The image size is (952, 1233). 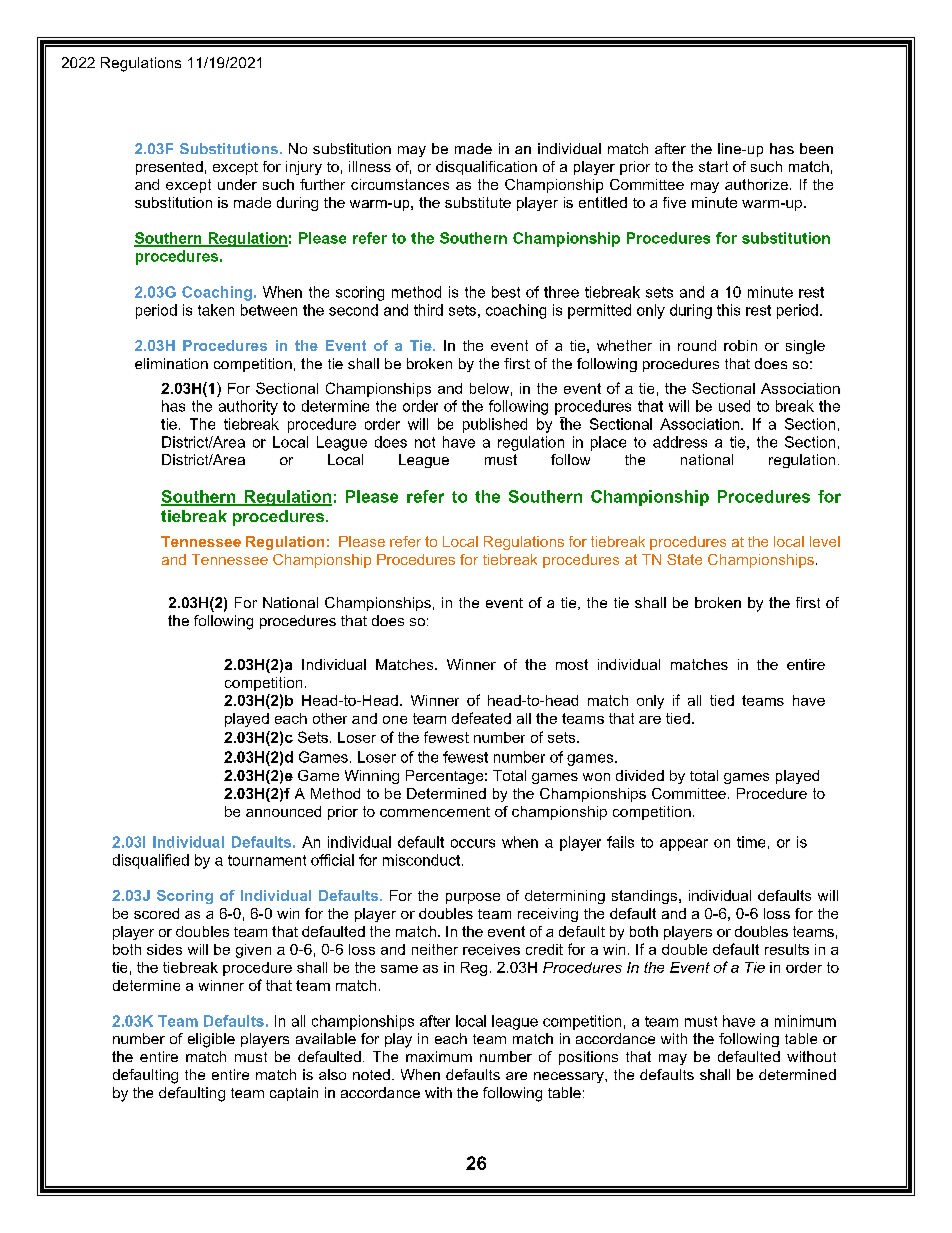 I want to click on authorize, so click(x=756, y=184).
